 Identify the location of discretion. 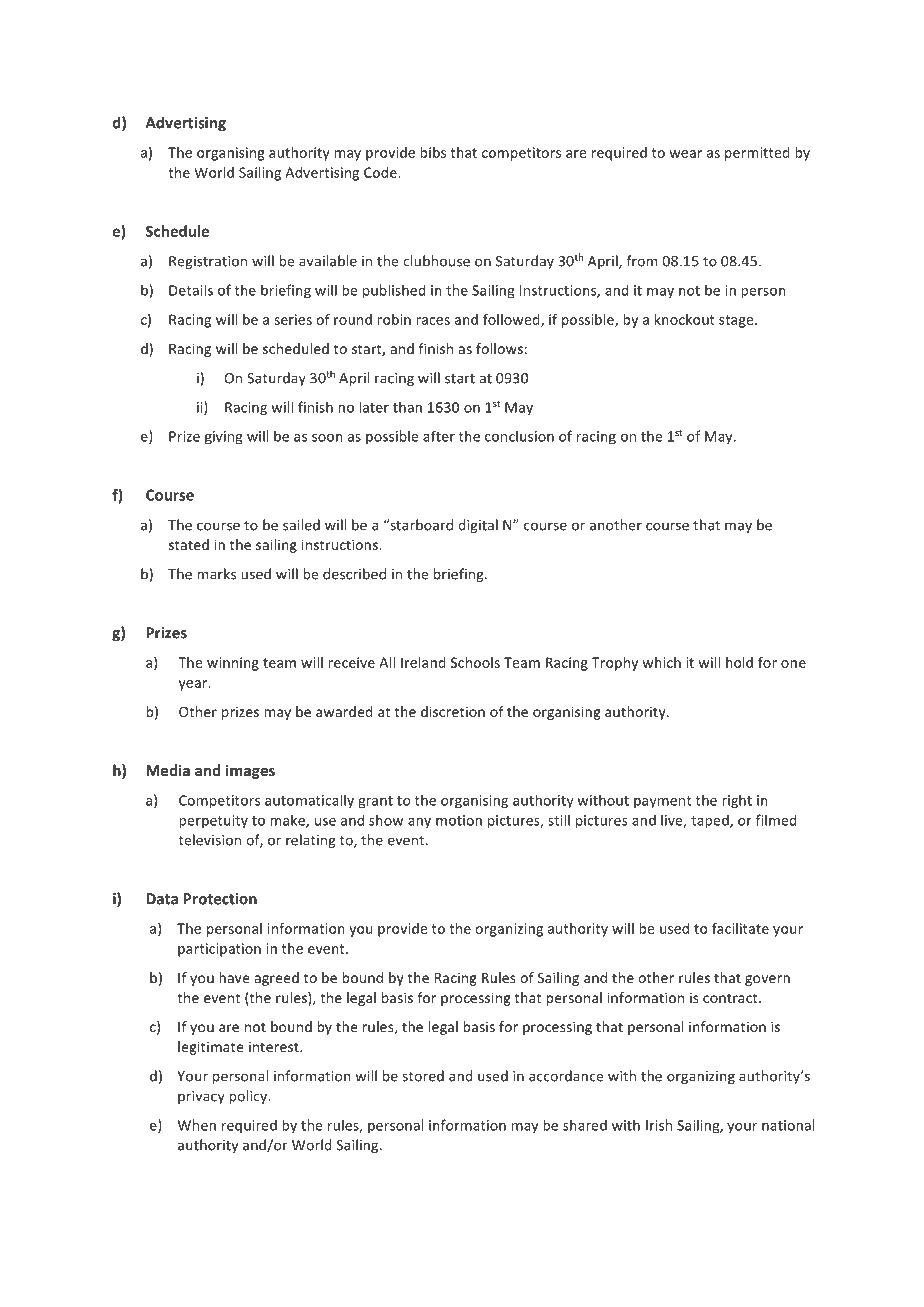
(453, 711).
